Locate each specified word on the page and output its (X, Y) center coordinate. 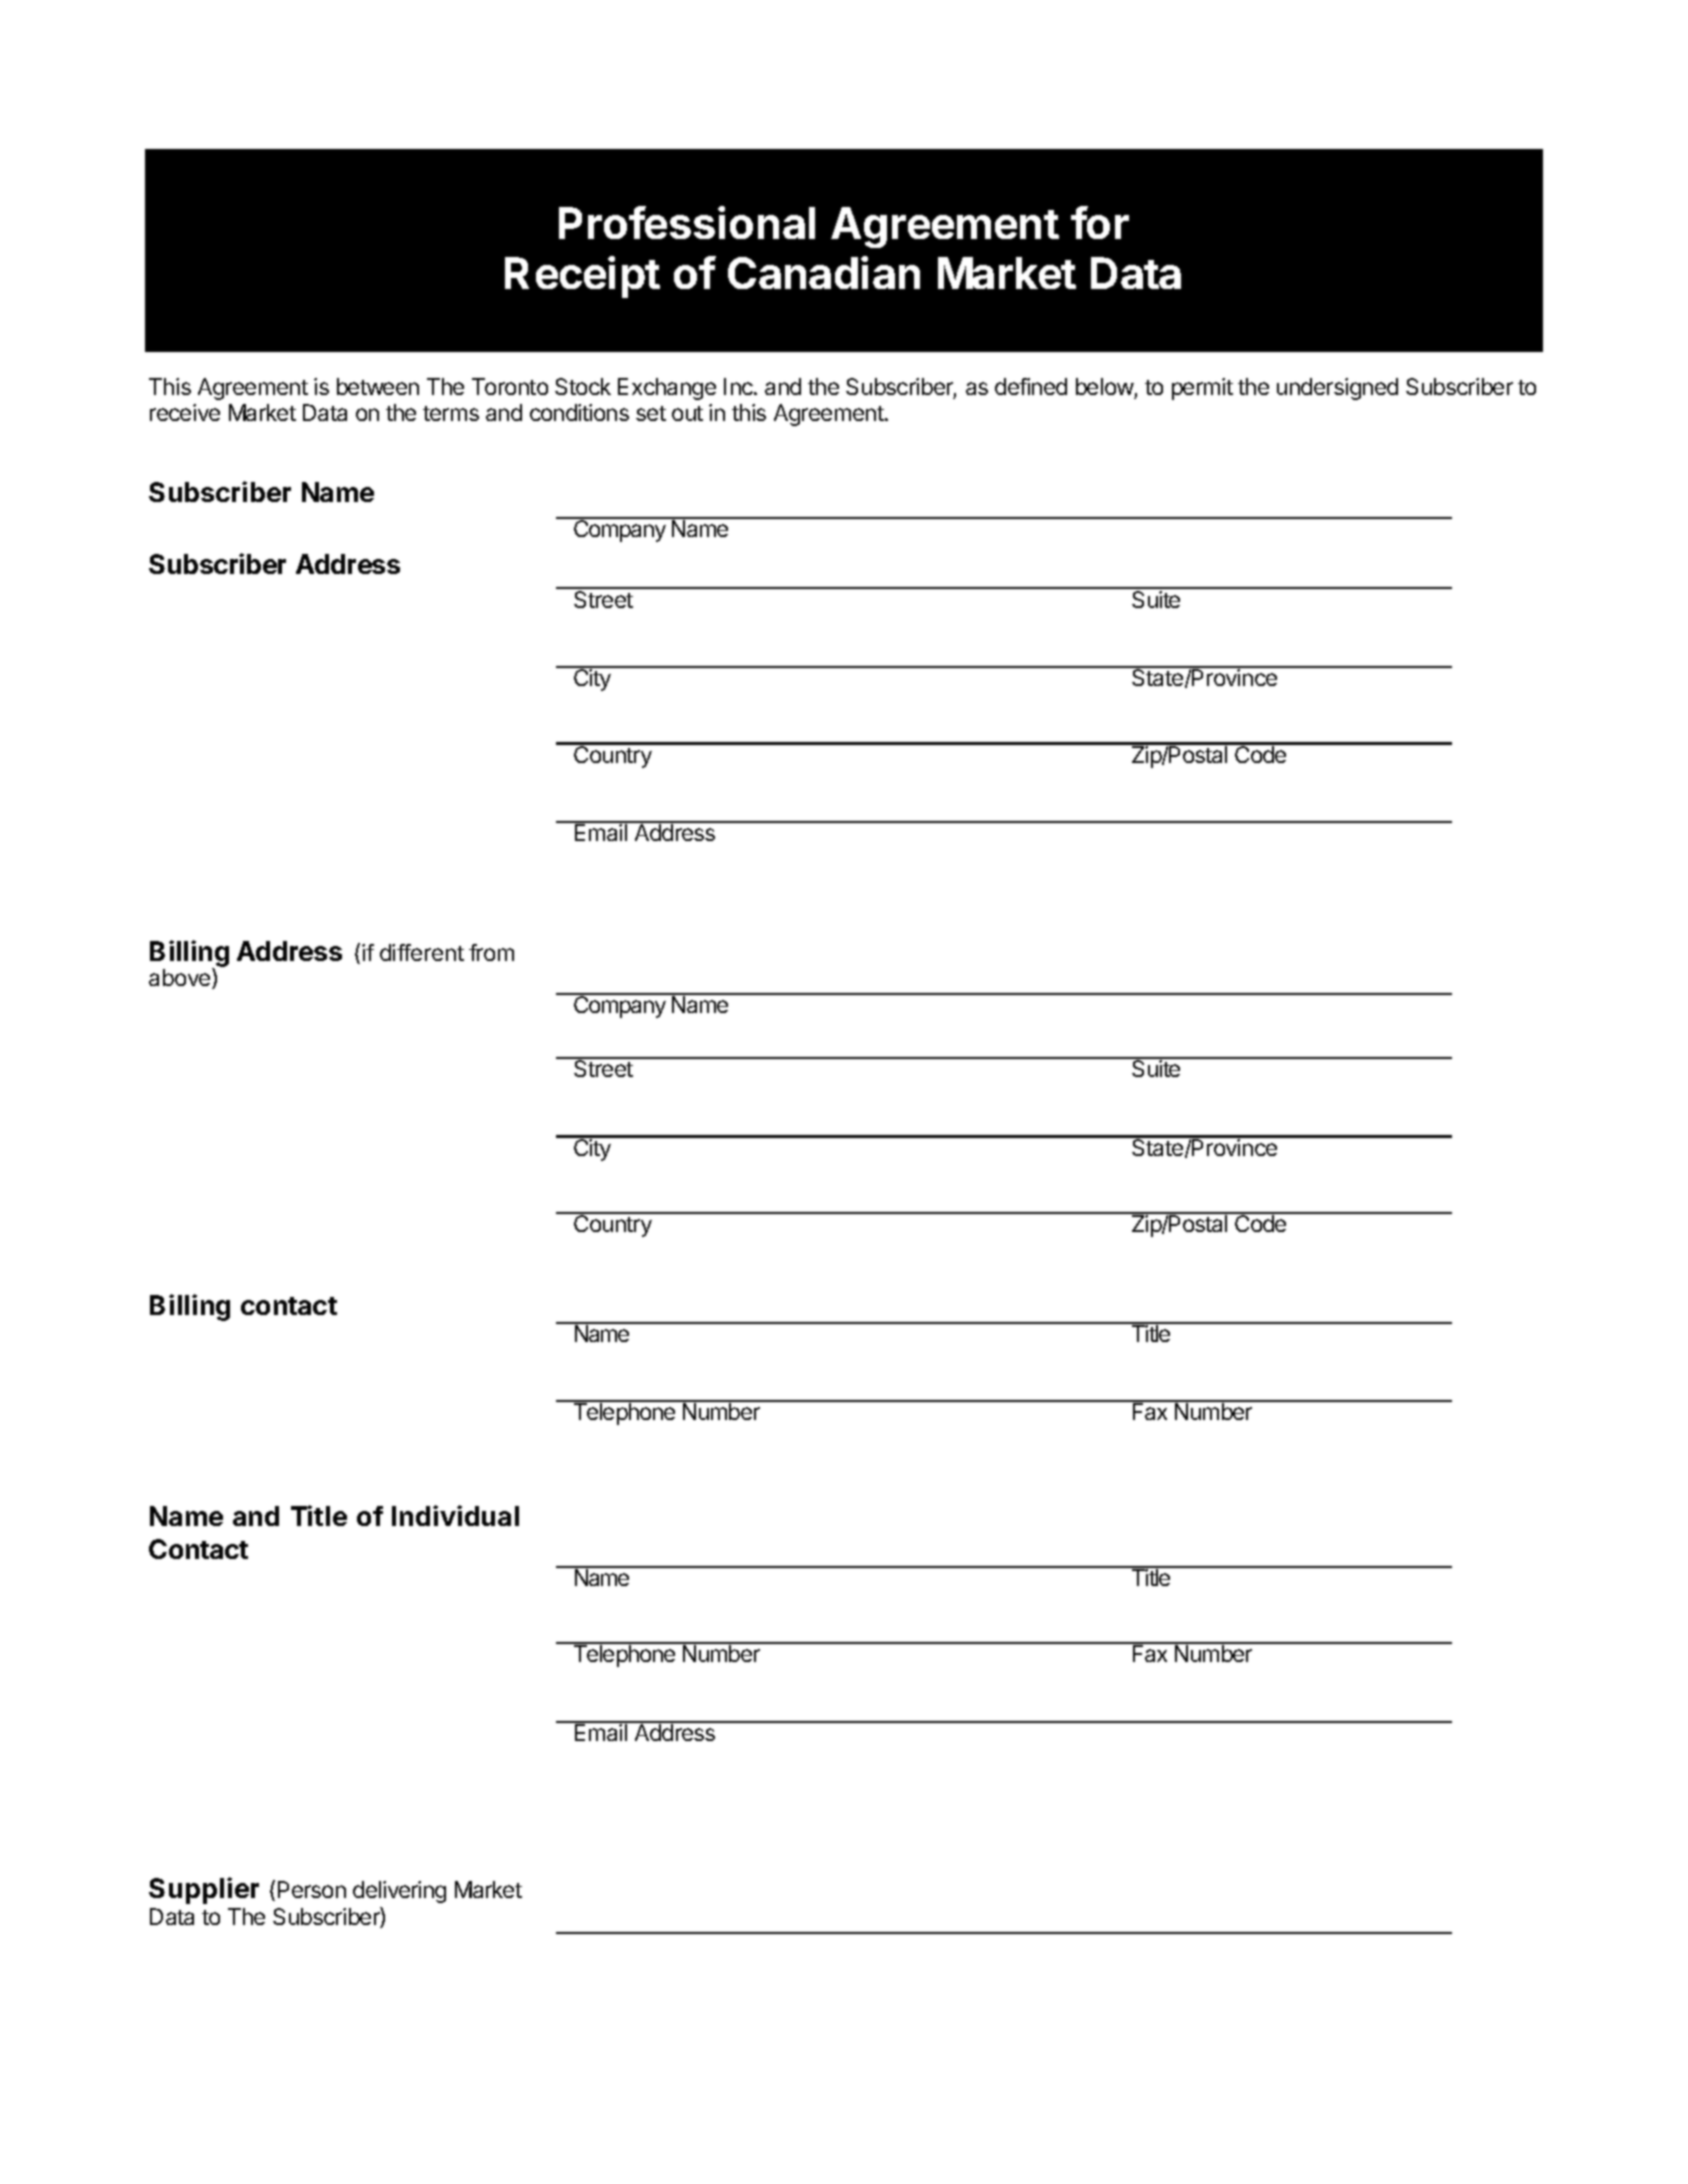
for (1100, 222)
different (422, 952)
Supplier (204, 1890)
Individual (455, 1515)
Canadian (824, 272)
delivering (399, 1892)
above (181, 978)
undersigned (1337, 389)
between (378, 386)
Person (312, 1889)
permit (1202, 389)
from (491, 952)
